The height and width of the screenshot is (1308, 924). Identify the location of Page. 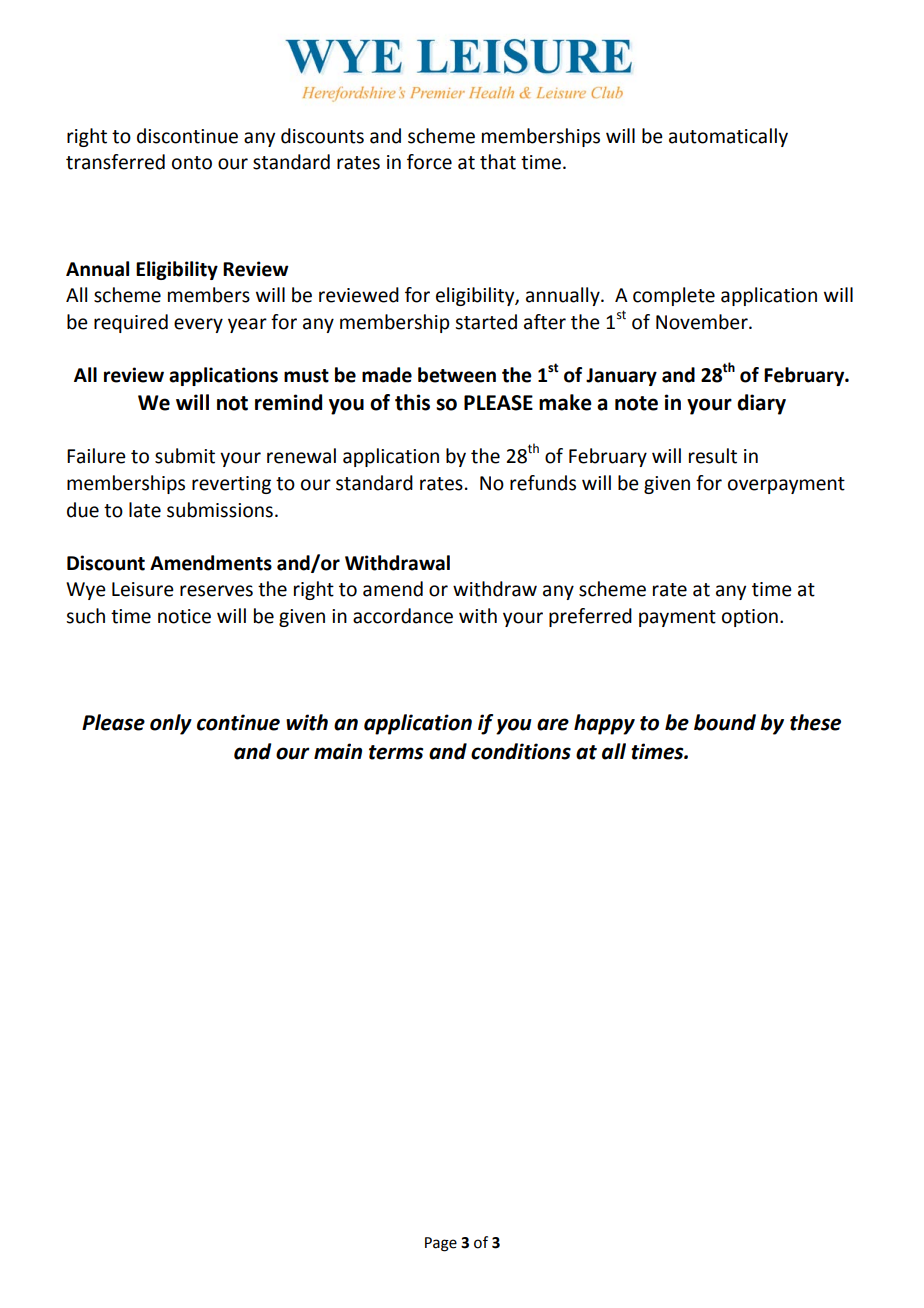
(441, 1244).
